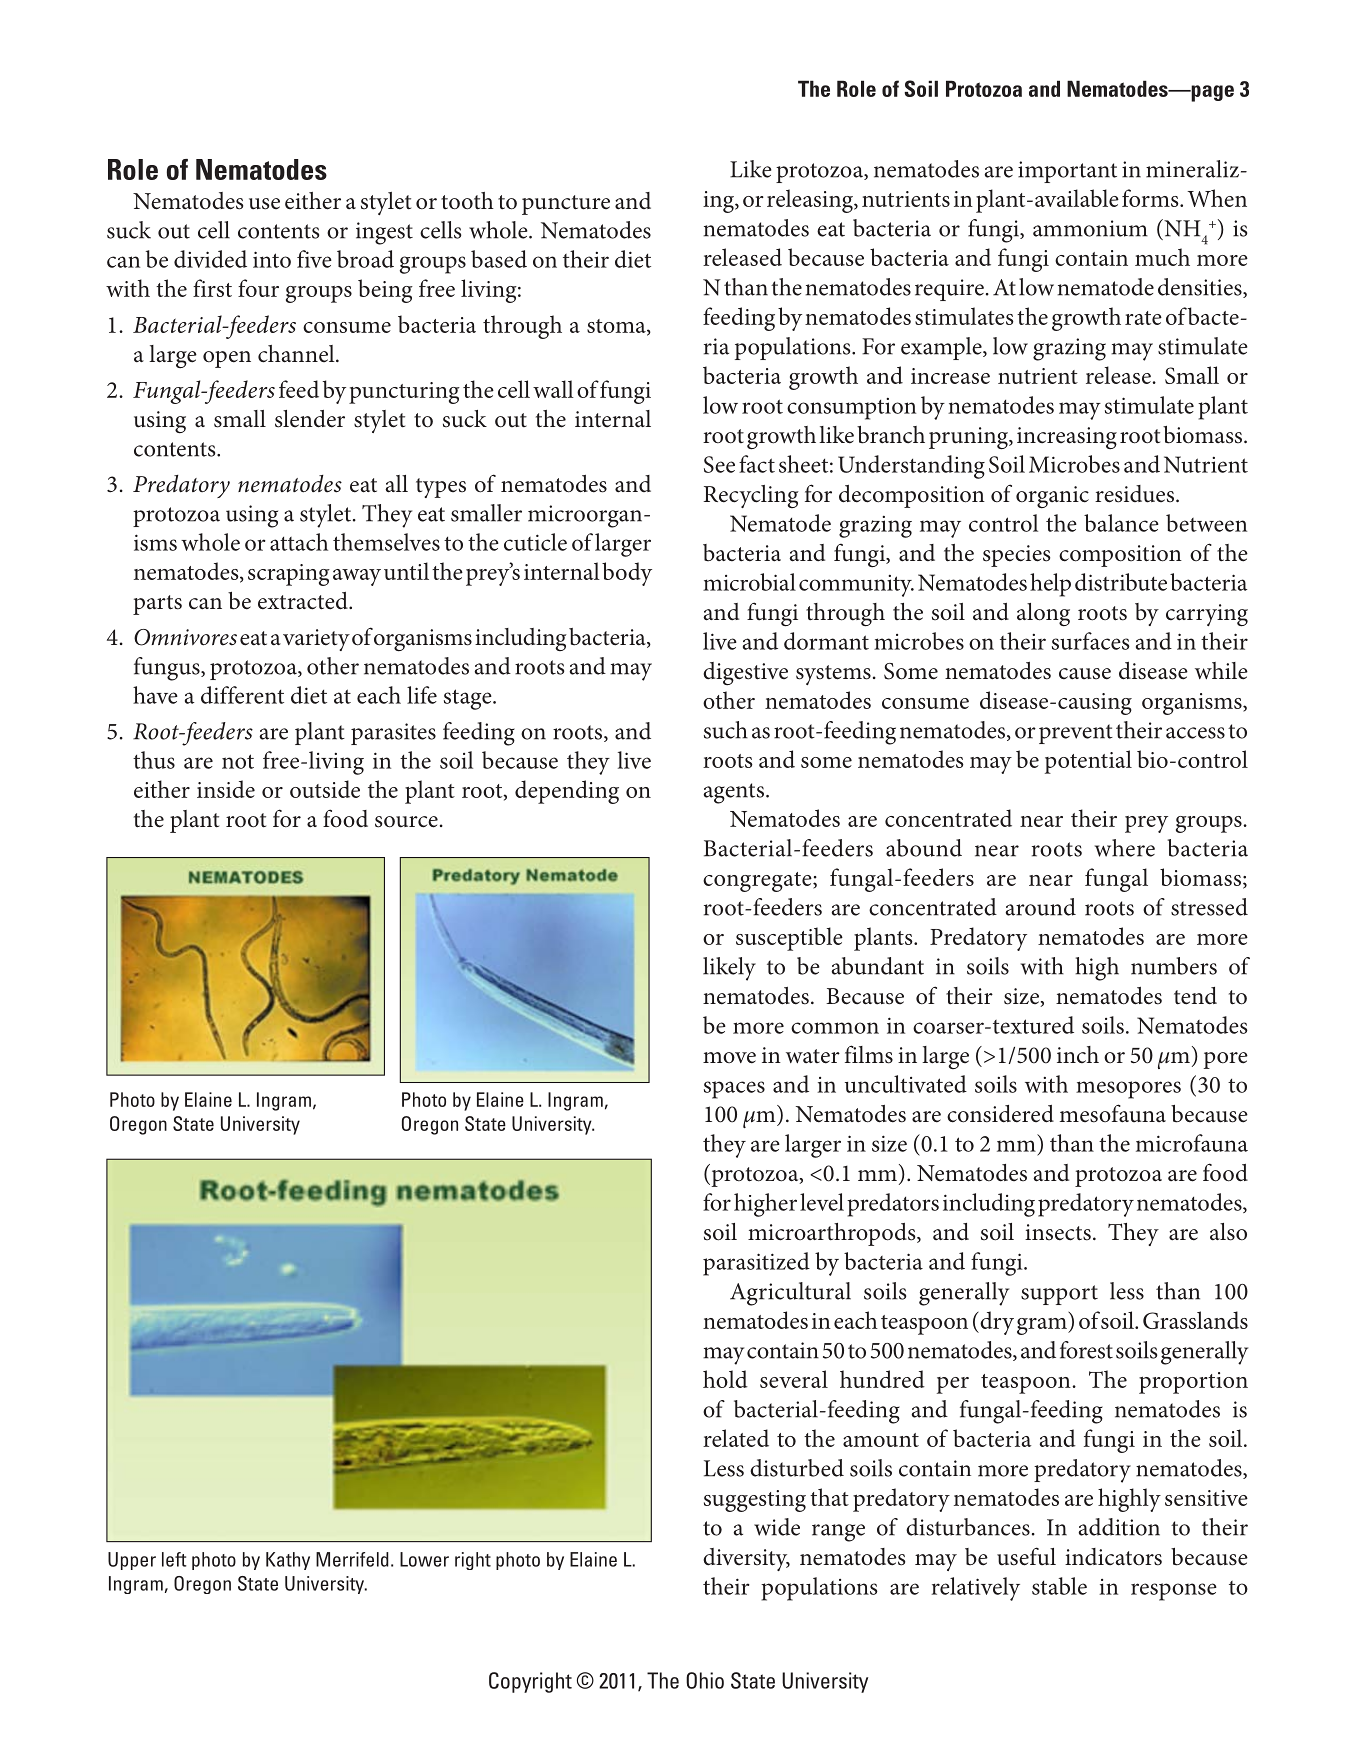  What do you see at coordinates (1090, 228) in the image?
I see `ammonium` at bounding box center [1090, 228].
